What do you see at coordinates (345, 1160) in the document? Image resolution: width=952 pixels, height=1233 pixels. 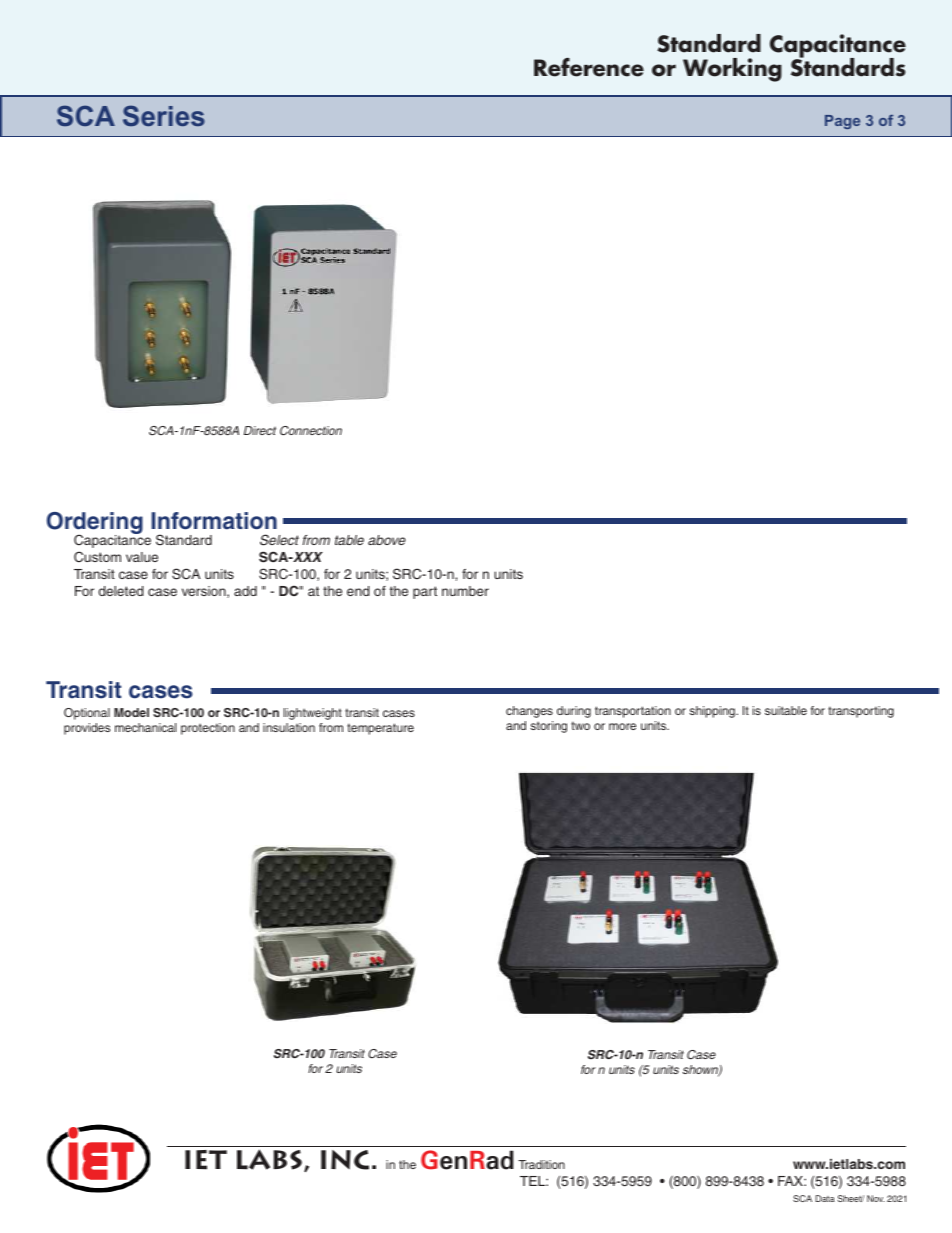 I see `INC` at bounding box center [345, 1160].
